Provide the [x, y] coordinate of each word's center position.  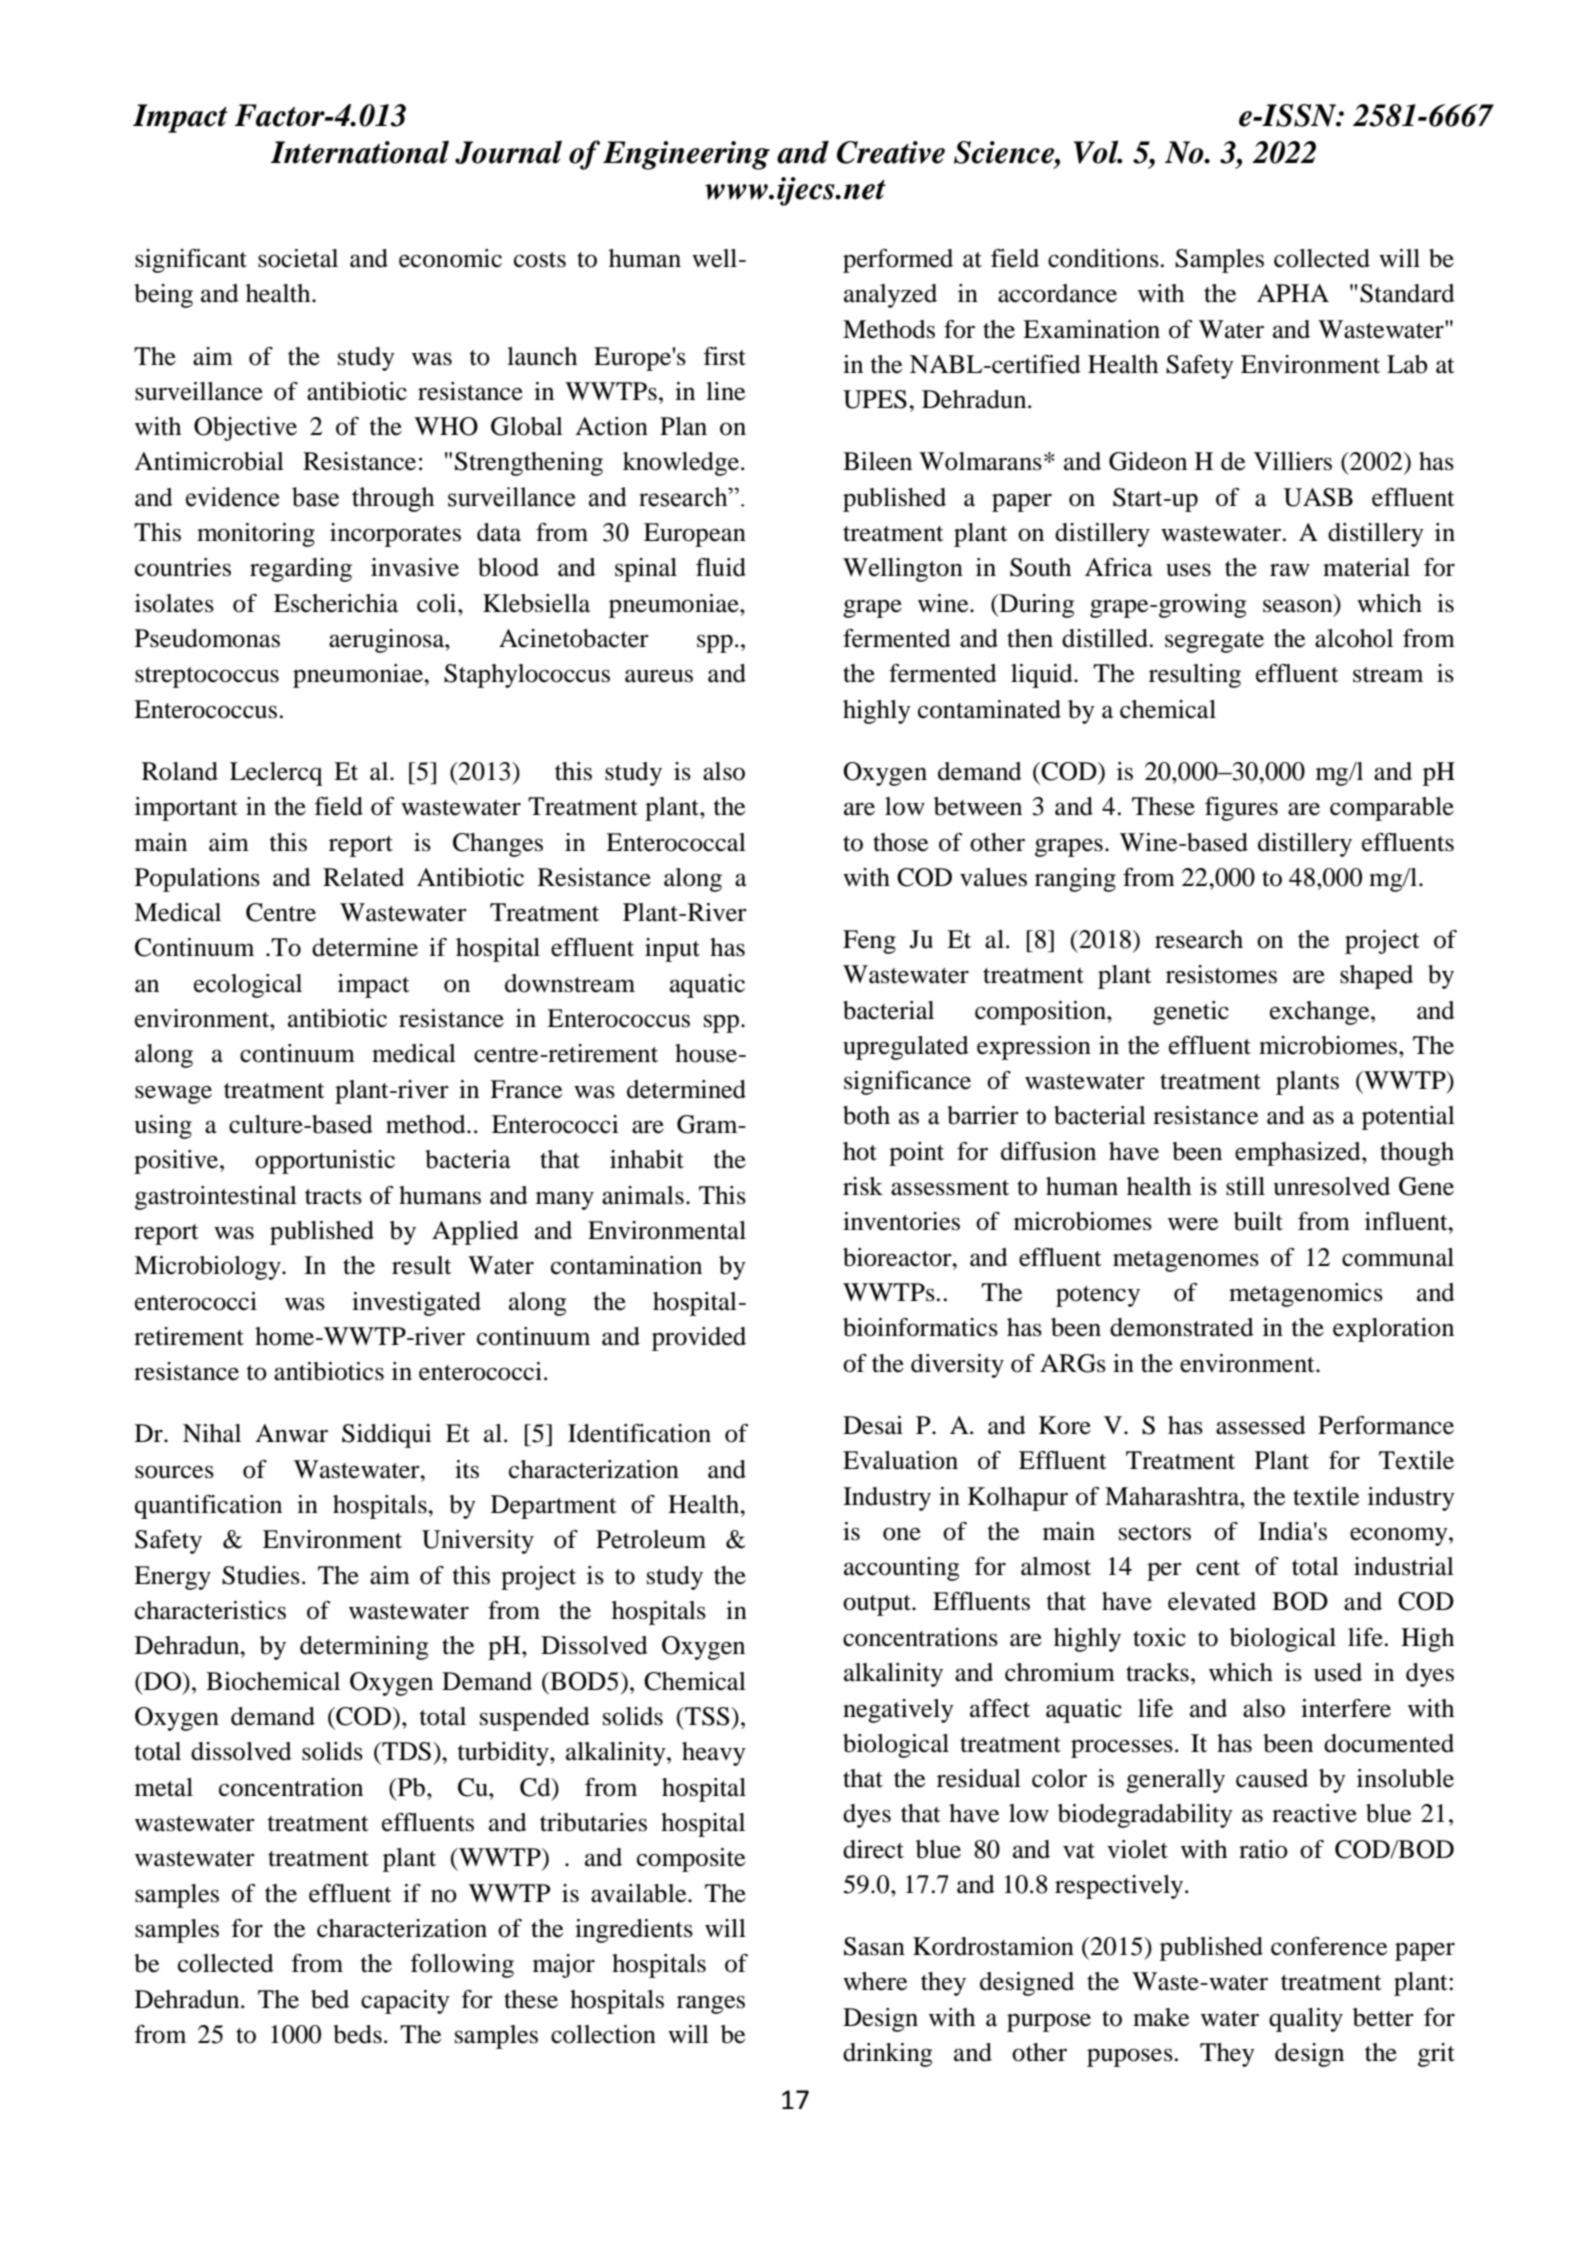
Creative [891, 152]
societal [298, 258]
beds [357, 2034]
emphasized [1299, 1154]
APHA [1293, 293]
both [866, 1115]
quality [1306, 2020]
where [875, 1981]
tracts [333, 1197]
